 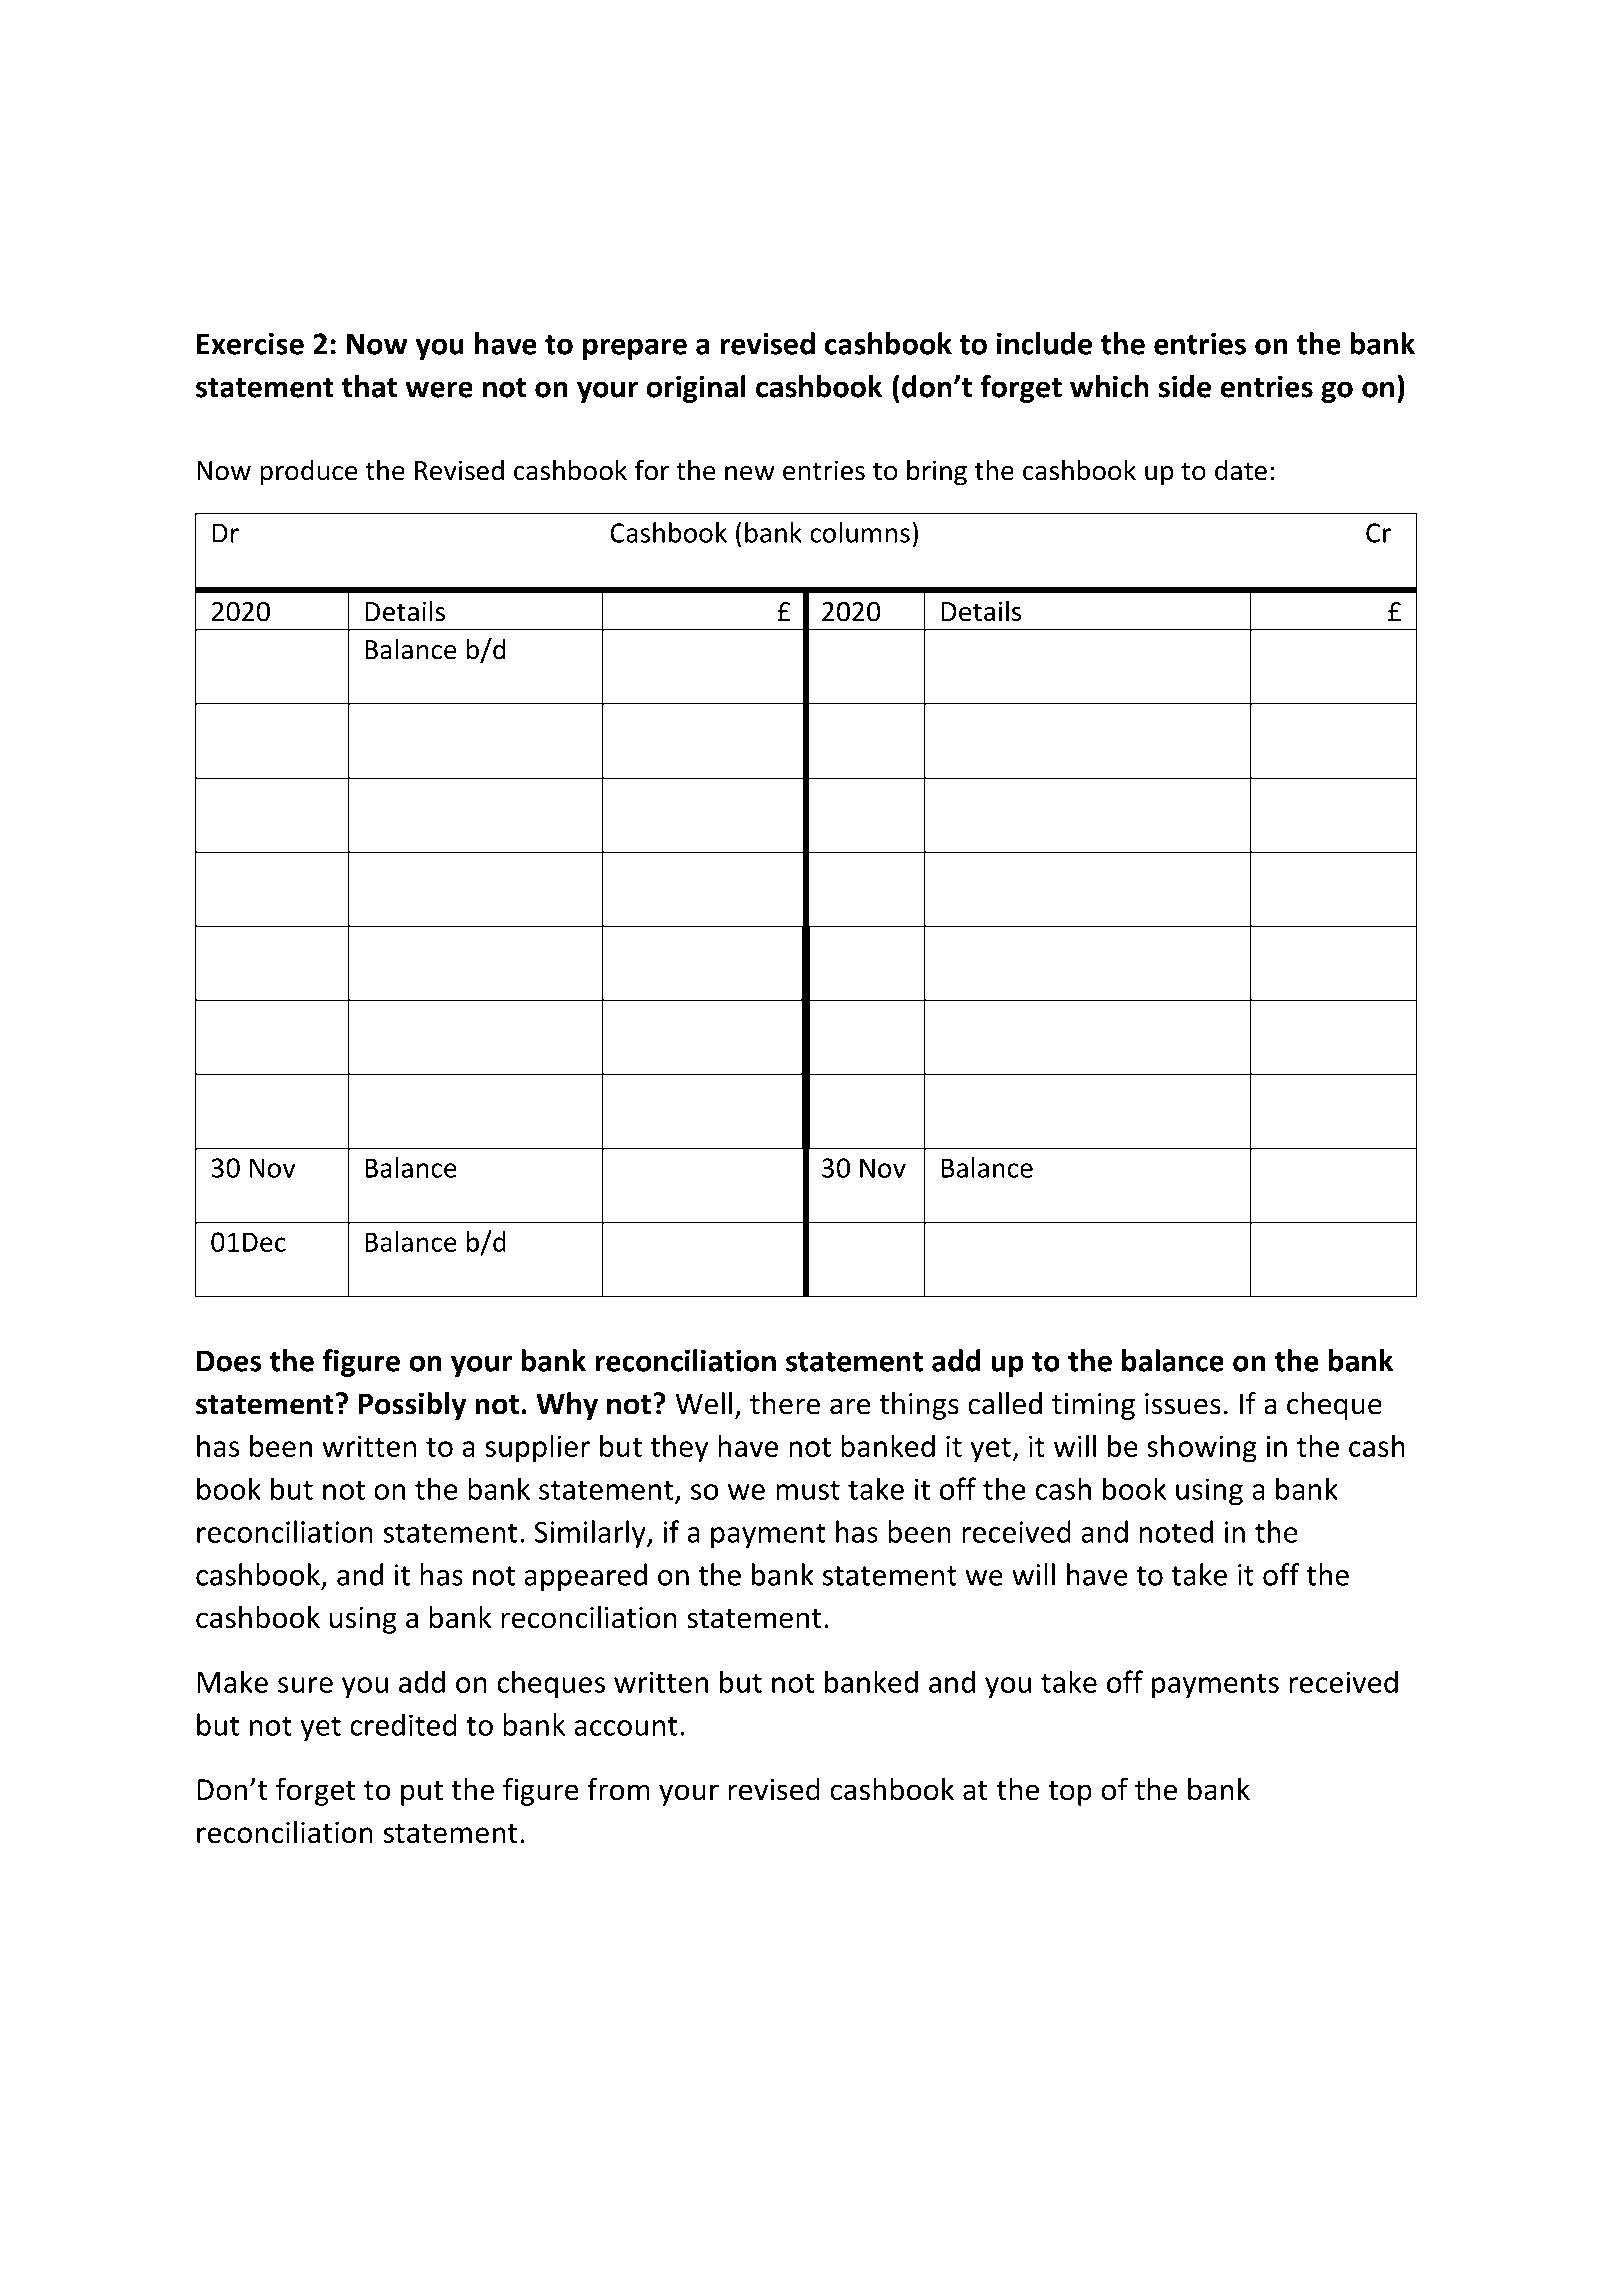 What do you see at coordinates (703, 1403) in the document?
I see `Well` at bounding box center [703, 1403].
